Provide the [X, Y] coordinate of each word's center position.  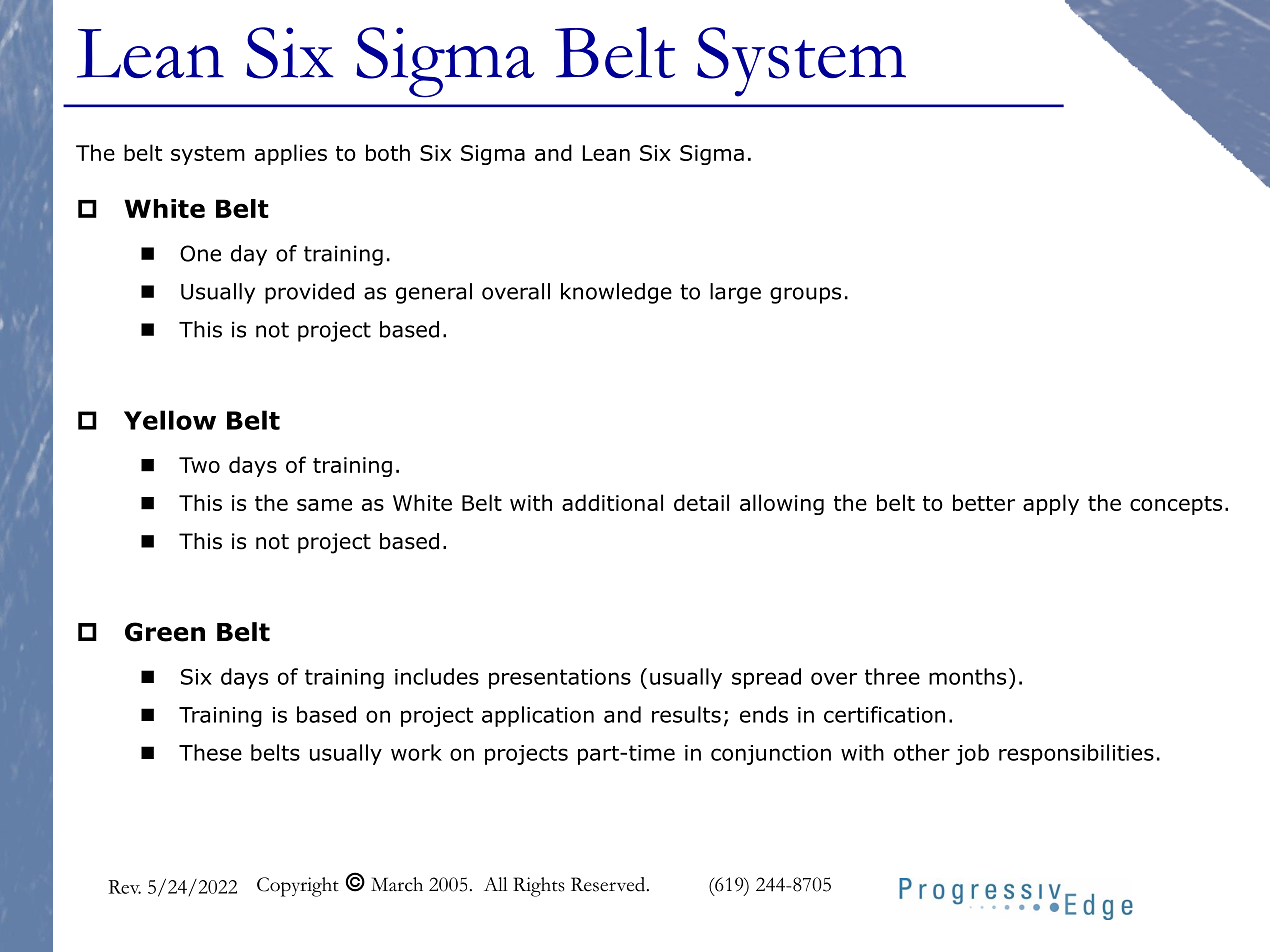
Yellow [170, 420]
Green [165, 632]
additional [612, 502]
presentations [560, 679]
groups [805, 295]
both [388, 152]
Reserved [609, 884]
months [967, 676]
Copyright [298, 887]
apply [1051, 504]
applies [291, 154]
